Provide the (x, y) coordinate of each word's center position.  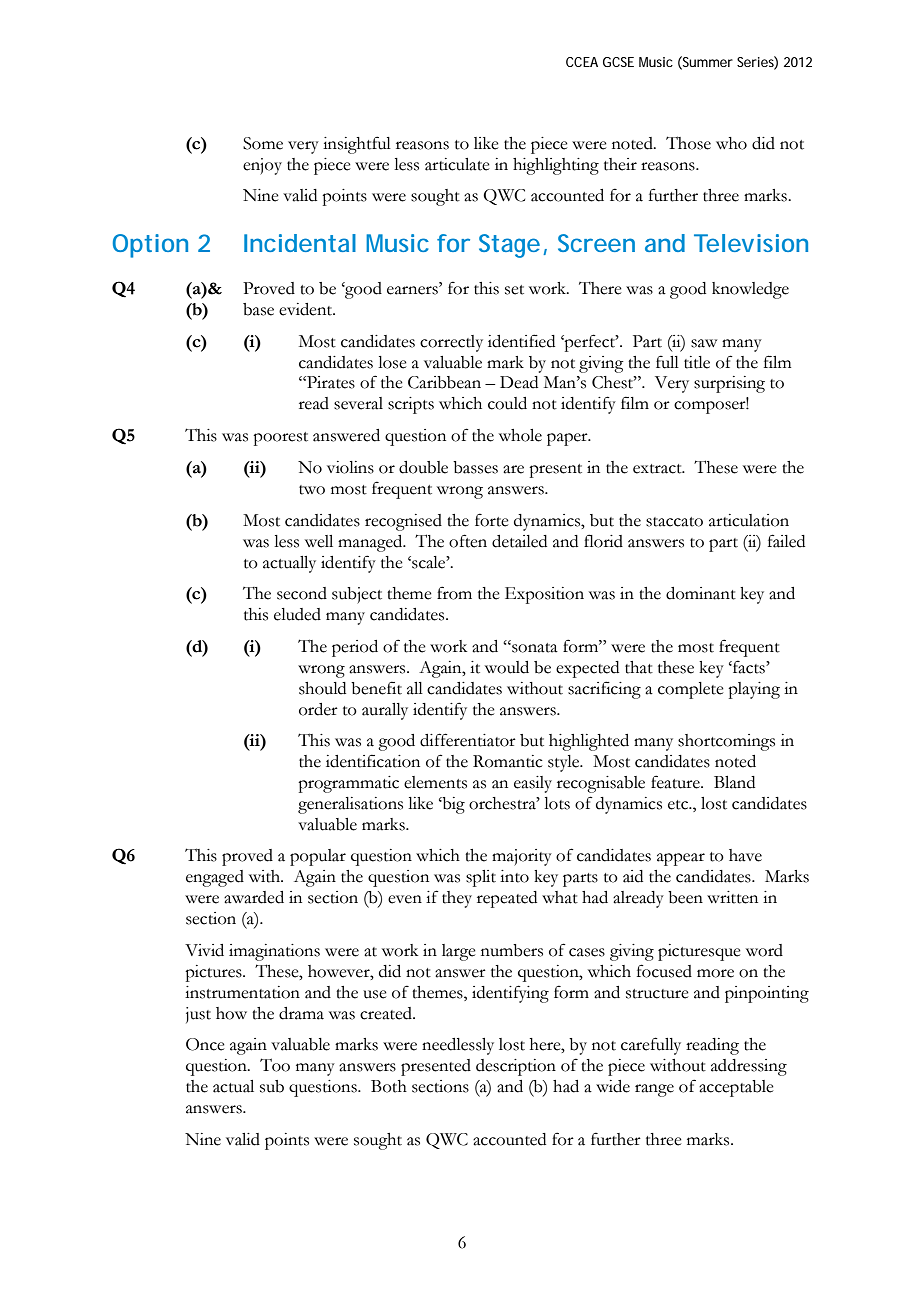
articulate (457, 164)
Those (688, 143)
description (516, 1067)
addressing (749, 1067)
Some (263, 143)
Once (205, 1044)
